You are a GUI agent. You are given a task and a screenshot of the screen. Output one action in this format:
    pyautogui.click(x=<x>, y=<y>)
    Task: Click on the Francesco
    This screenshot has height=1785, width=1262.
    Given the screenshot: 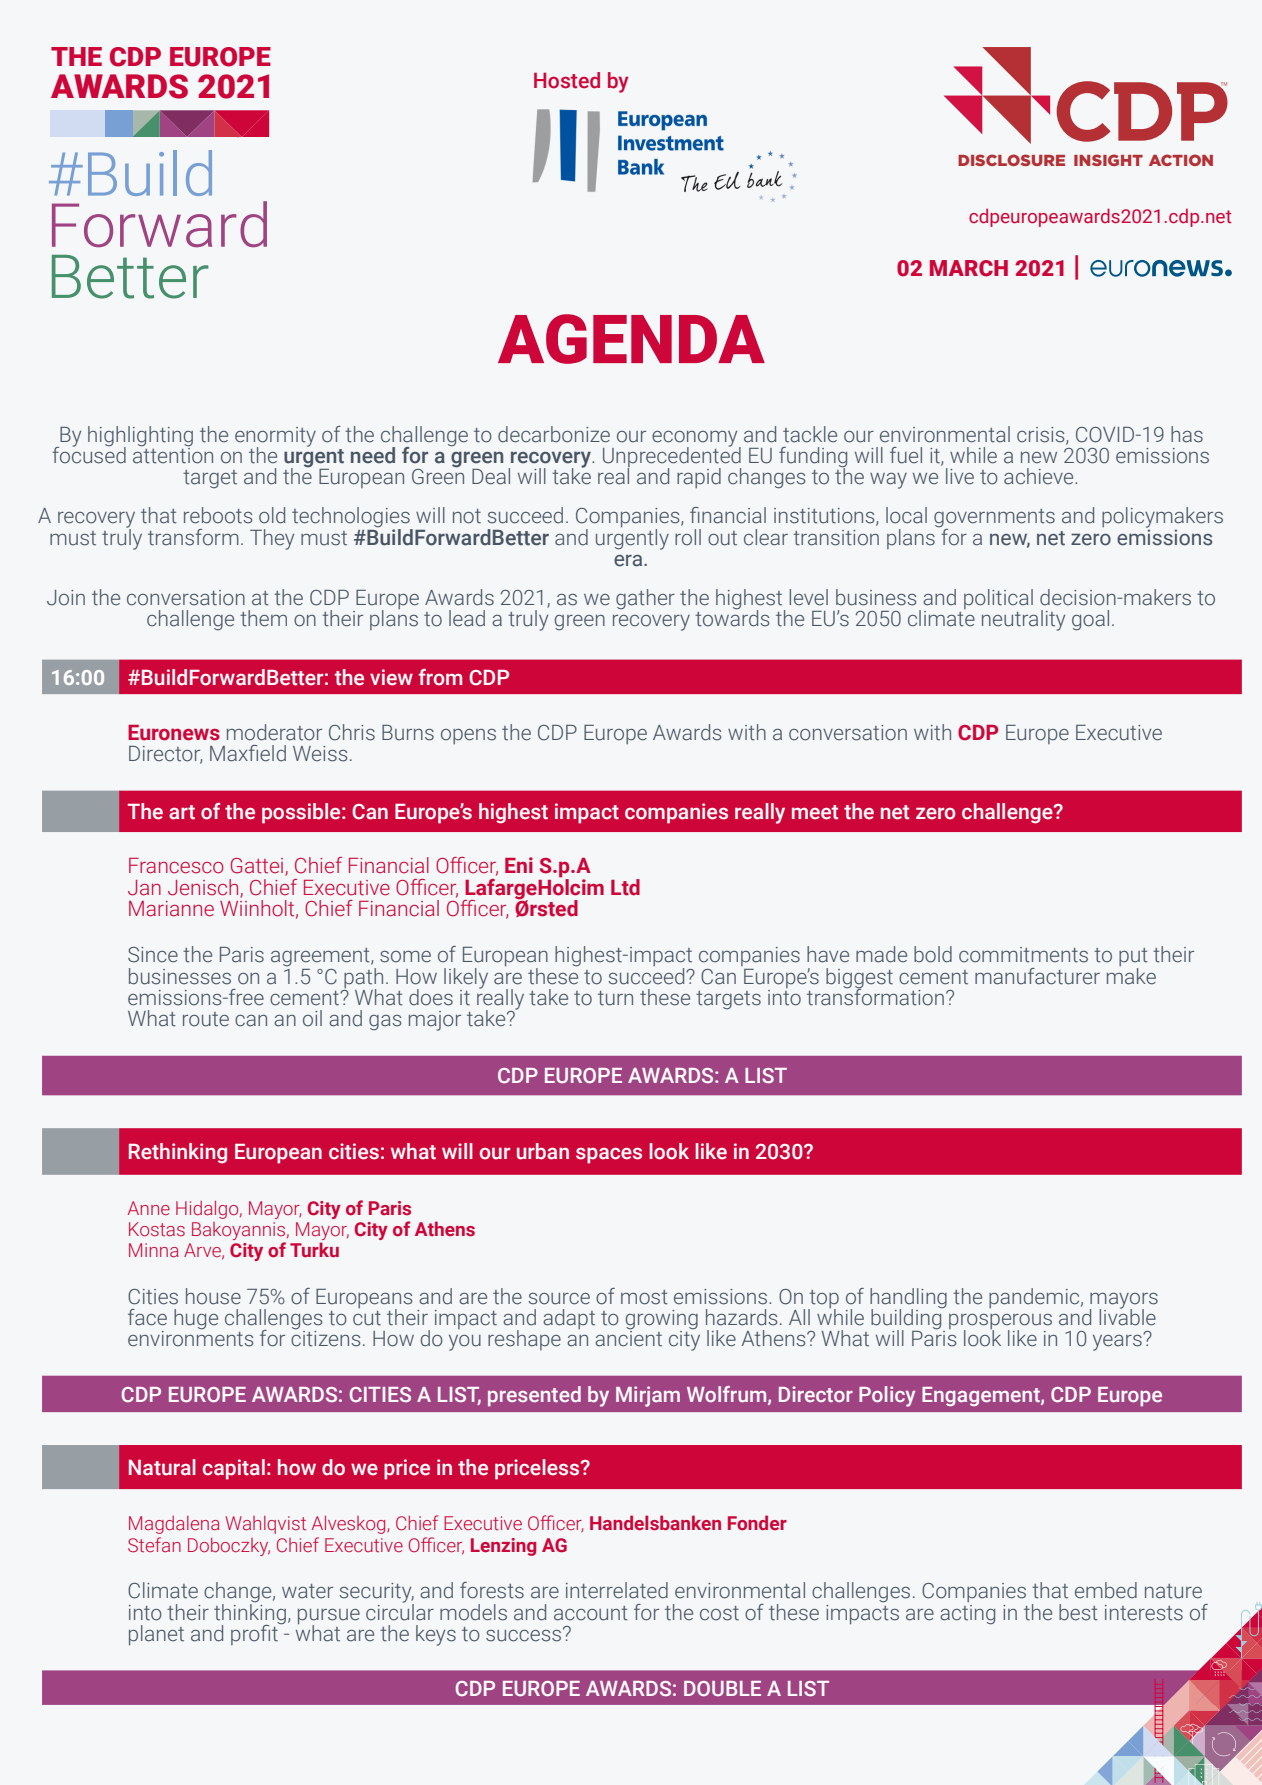 What is the action you would take?
    pyautogui.click(x=176, y=866)
